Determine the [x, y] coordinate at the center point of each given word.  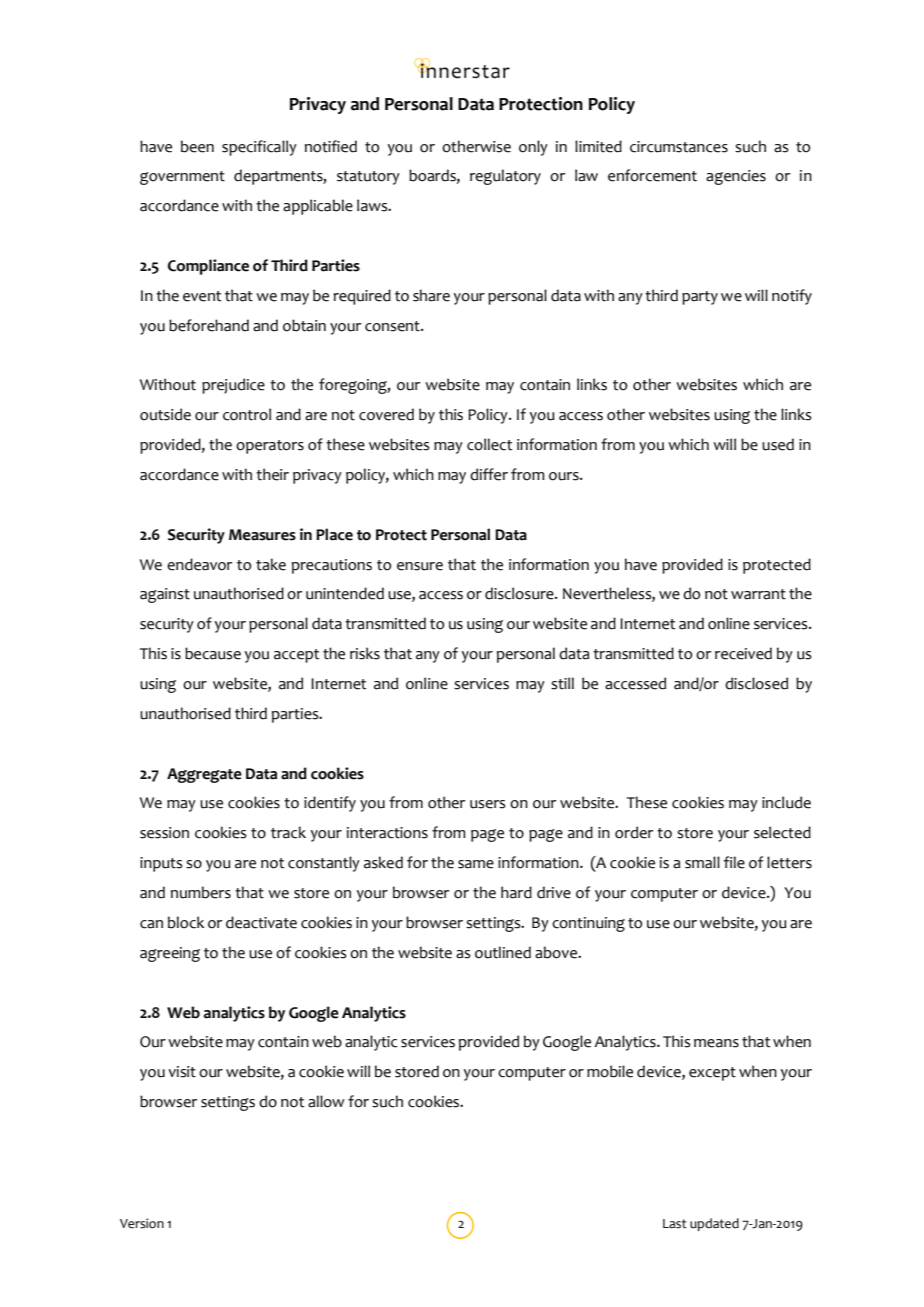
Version [142, 1223]
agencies [736, 177]
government [182, 178]
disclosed [756, 683]
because [213, 653]
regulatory [505, 177]
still [562, 683]
